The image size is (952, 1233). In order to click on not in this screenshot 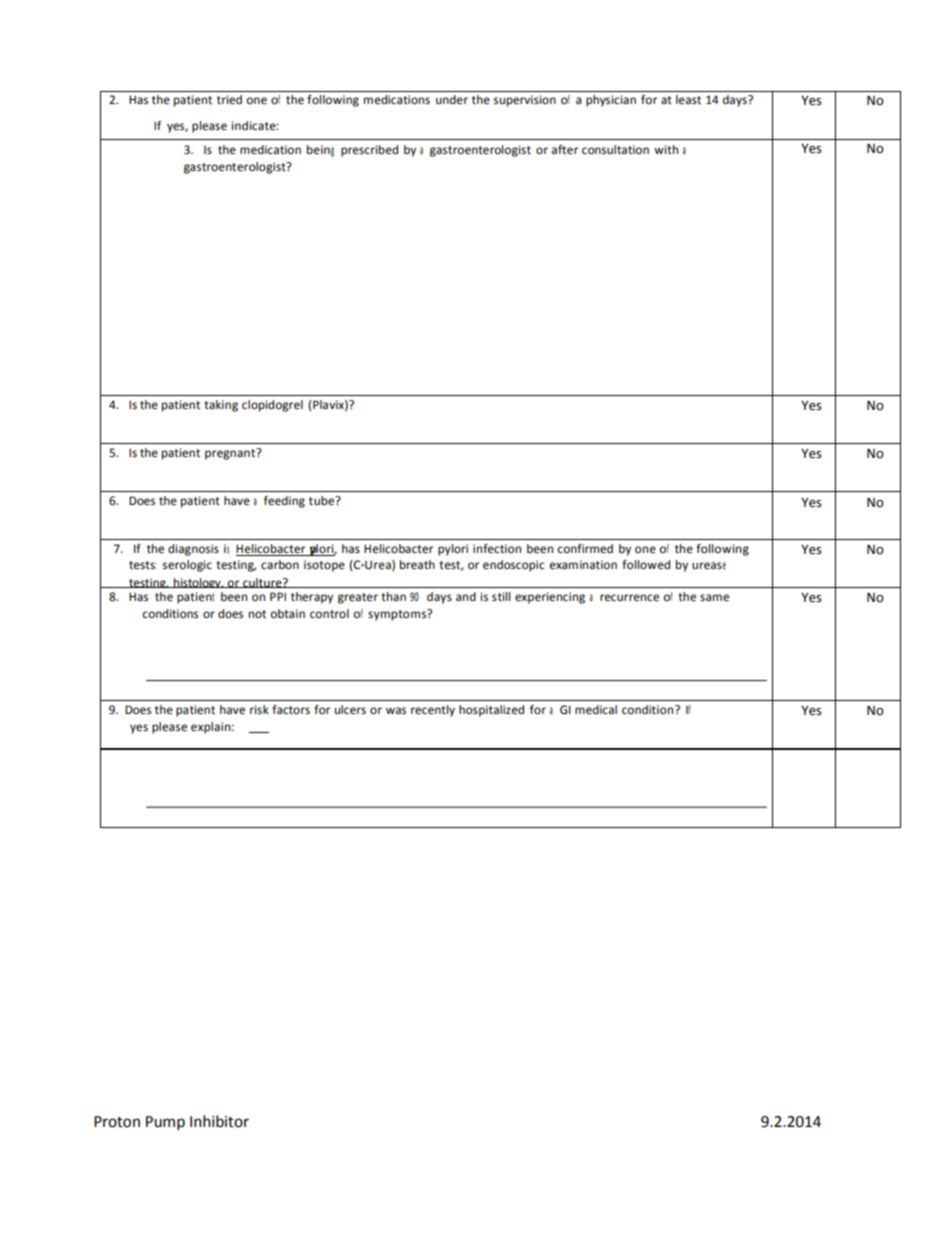, I will do `click(257, 614)`.
